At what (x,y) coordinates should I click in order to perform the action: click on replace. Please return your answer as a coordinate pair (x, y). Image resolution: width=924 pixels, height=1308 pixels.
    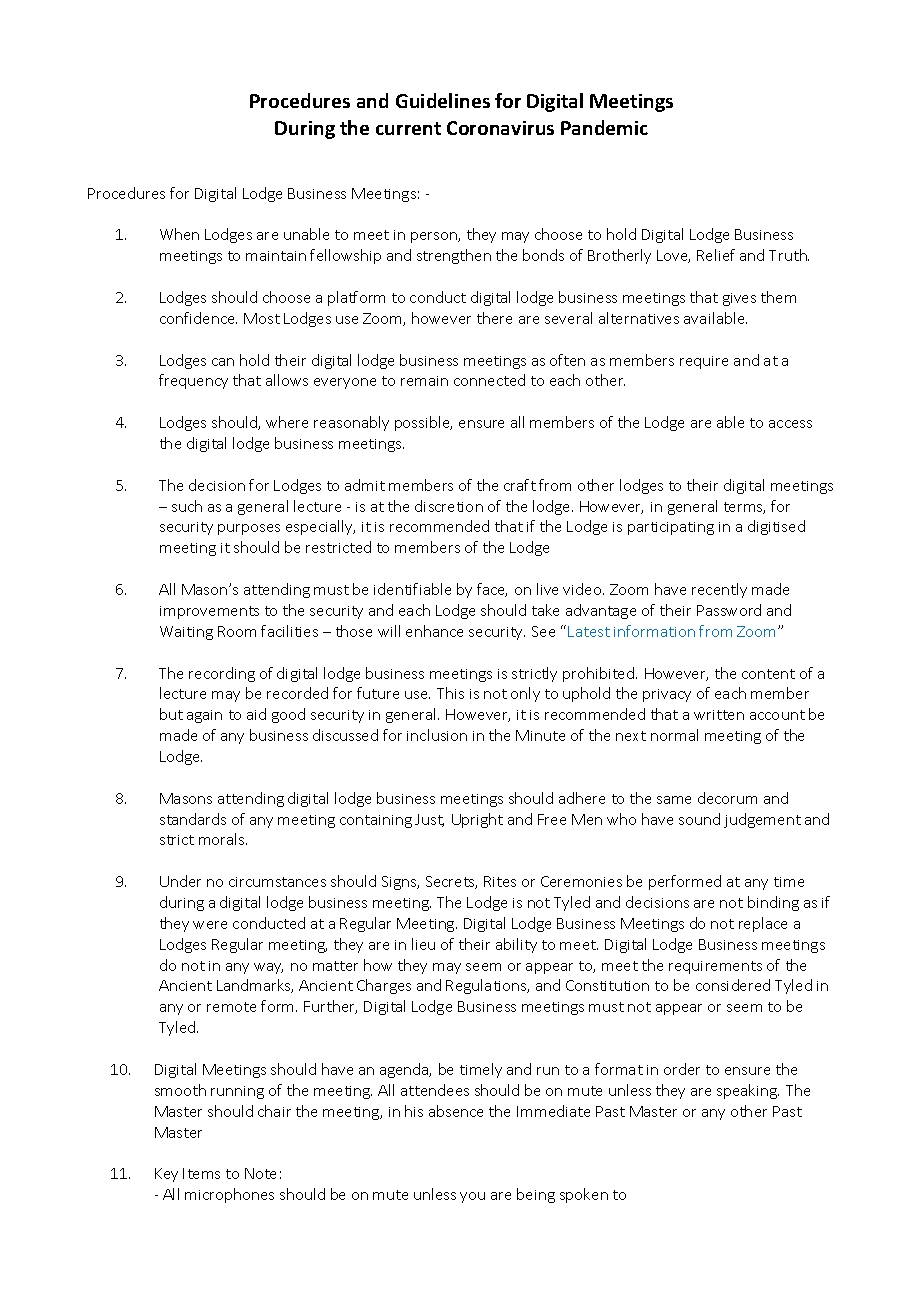
    Looking at the image, I should click on (763, 924).
